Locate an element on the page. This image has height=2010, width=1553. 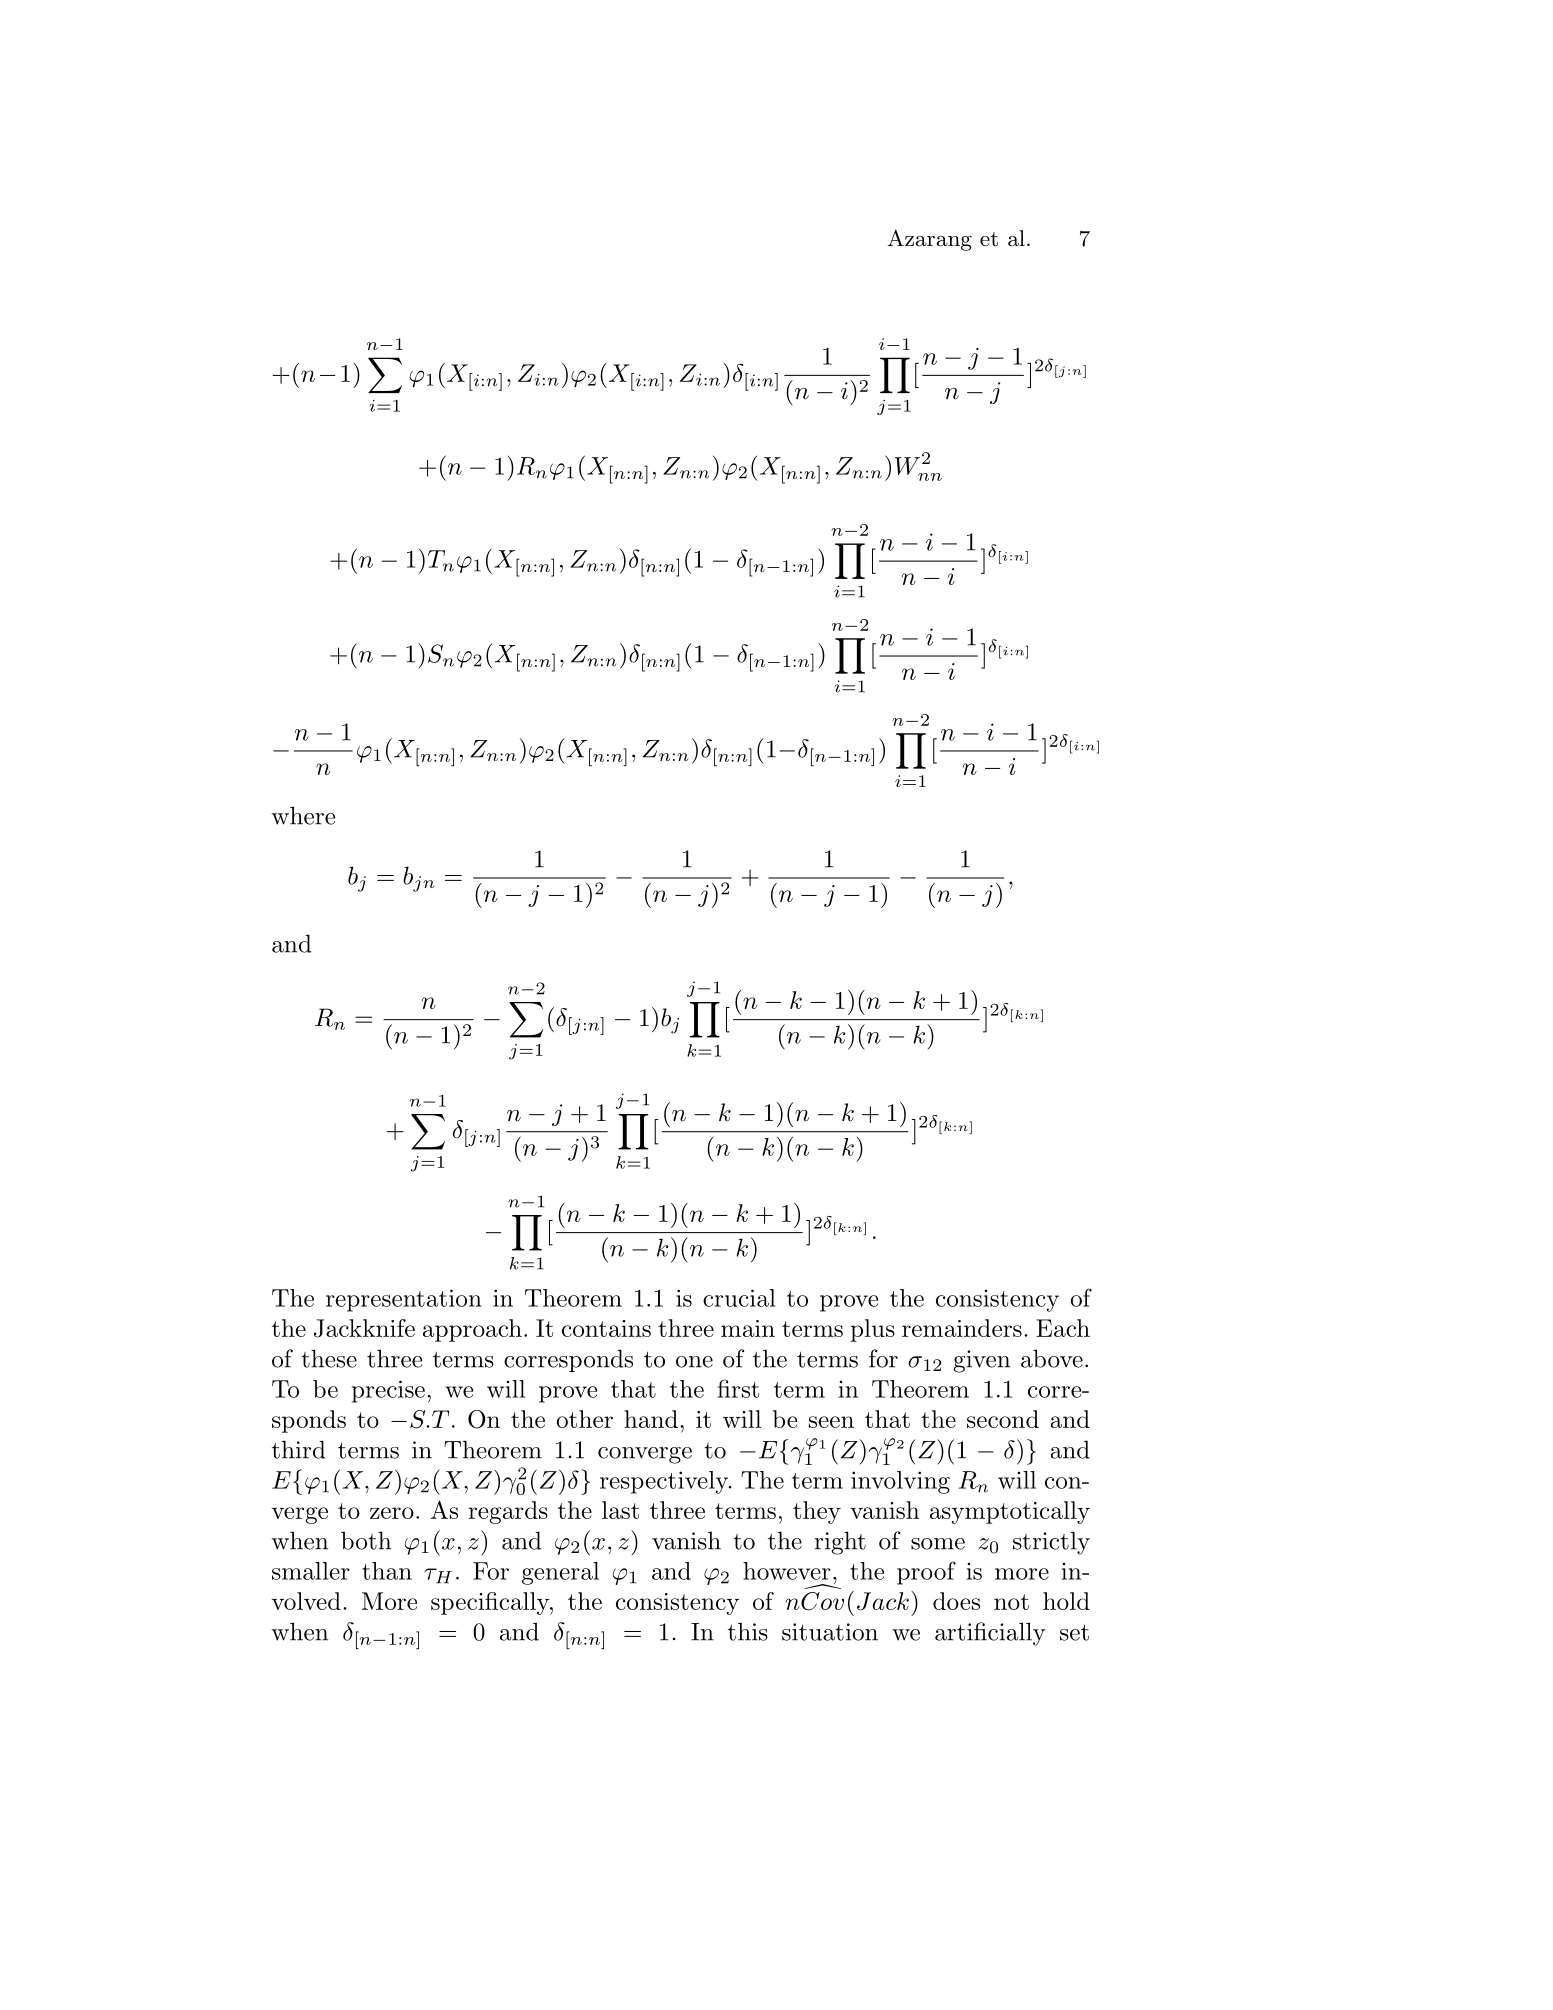
Each is located at coordinates (1063, 1328).
